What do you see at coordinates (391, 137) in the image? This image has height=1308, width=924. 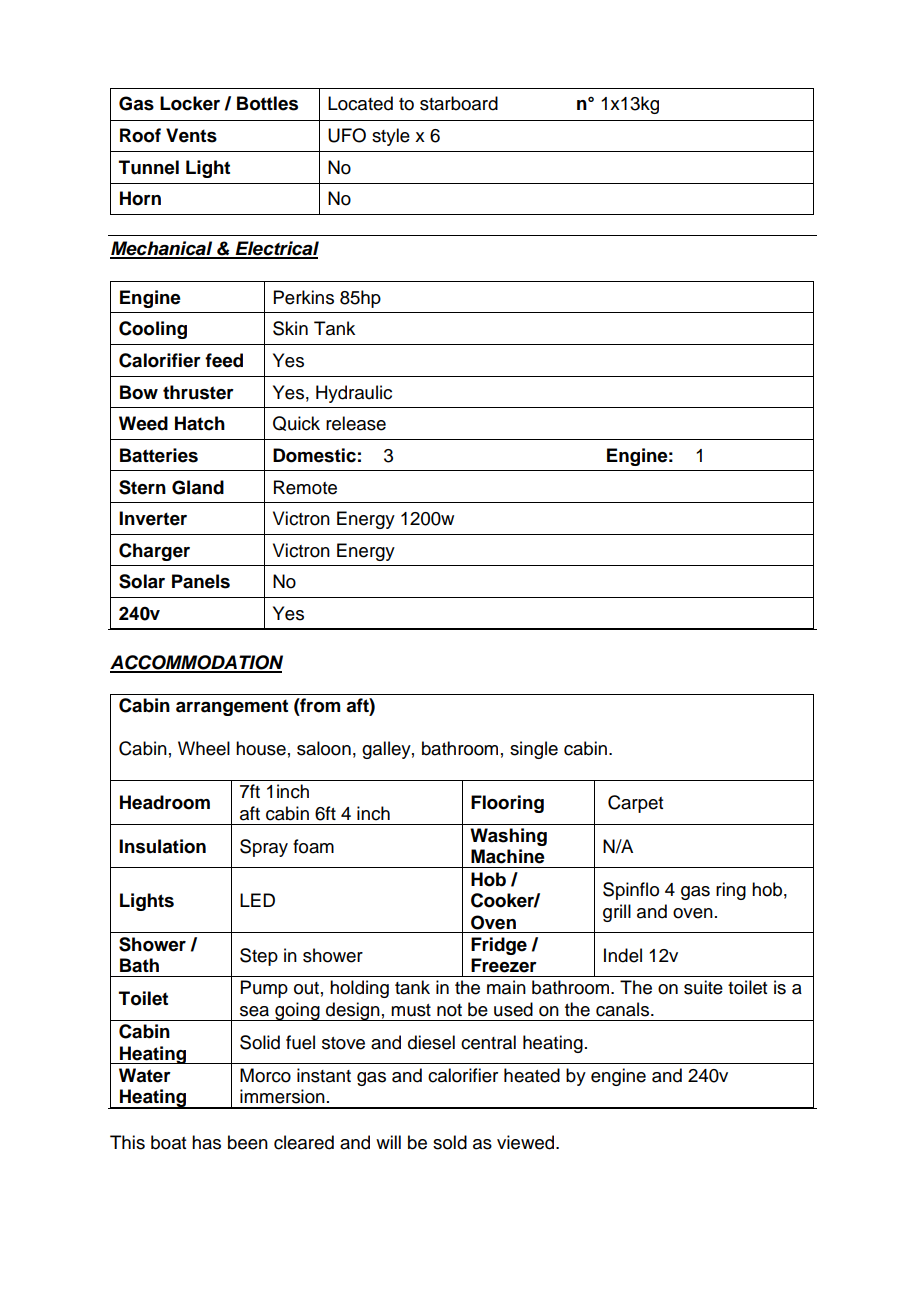 I see `style` at bounding box center [391, 137].
